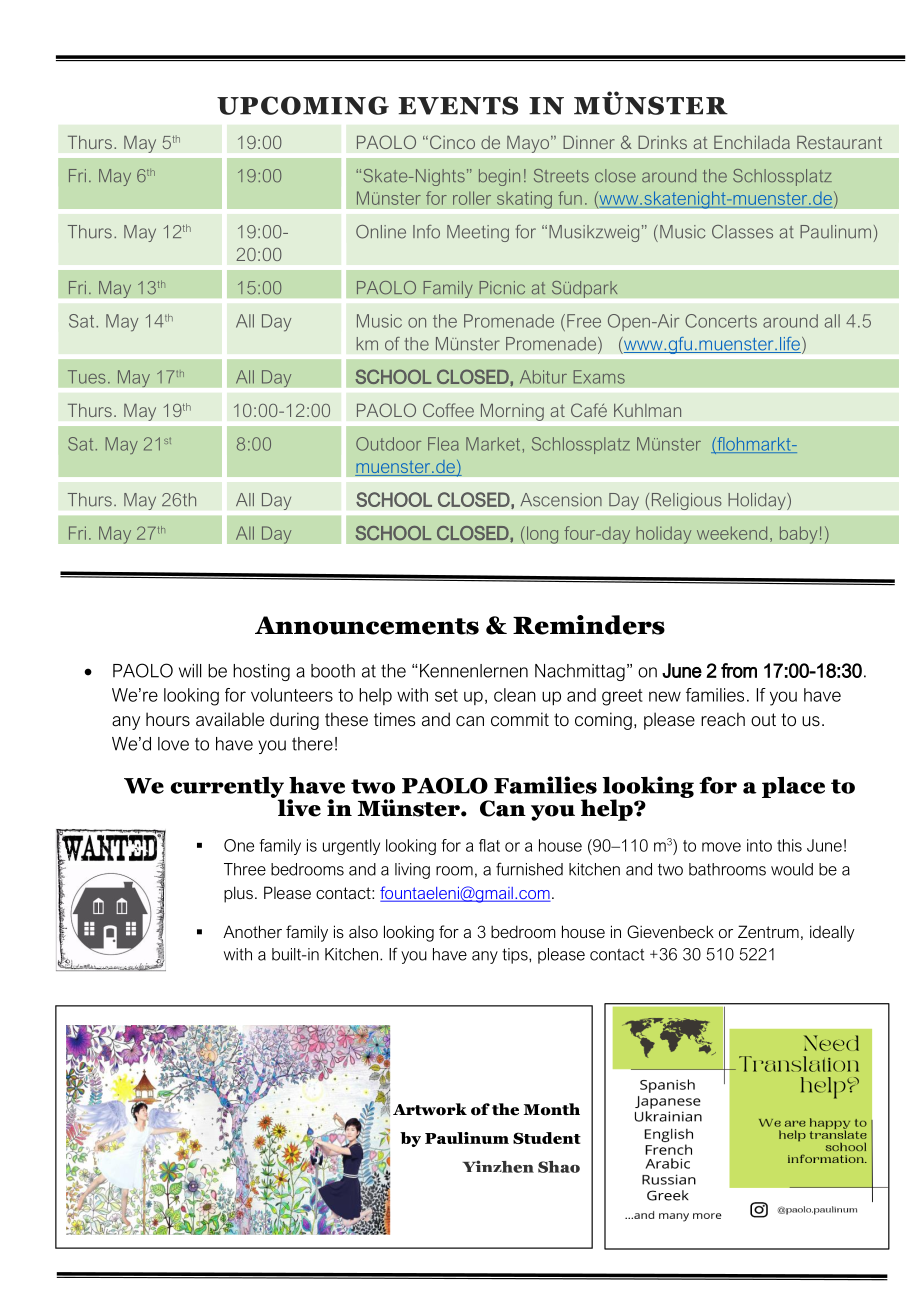 Image resolution: width=924 pixels, height=1307 pixels. I want to click on Online, so click(381, 232).
